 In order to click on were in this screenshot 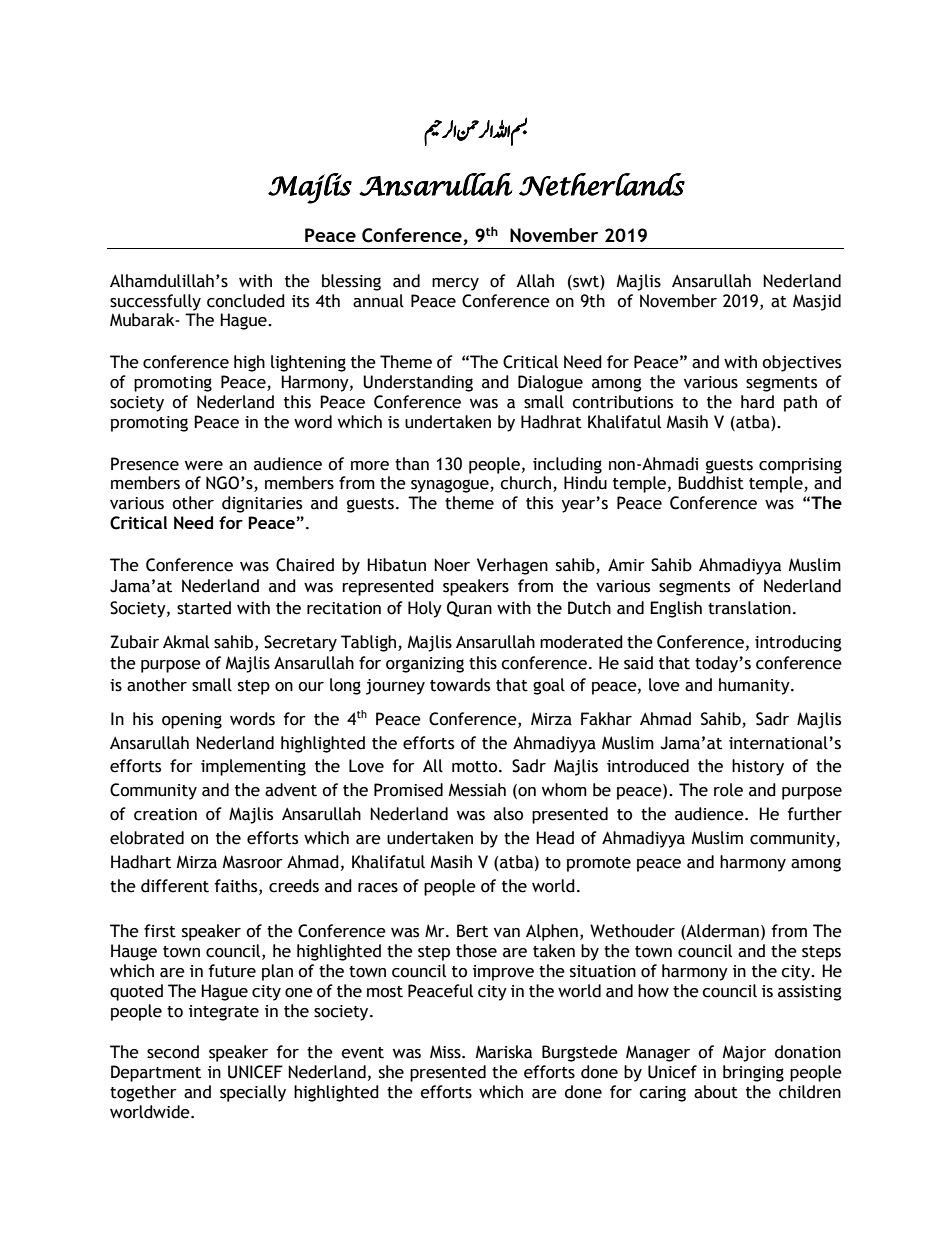, I will do `click(204, 466)`.
